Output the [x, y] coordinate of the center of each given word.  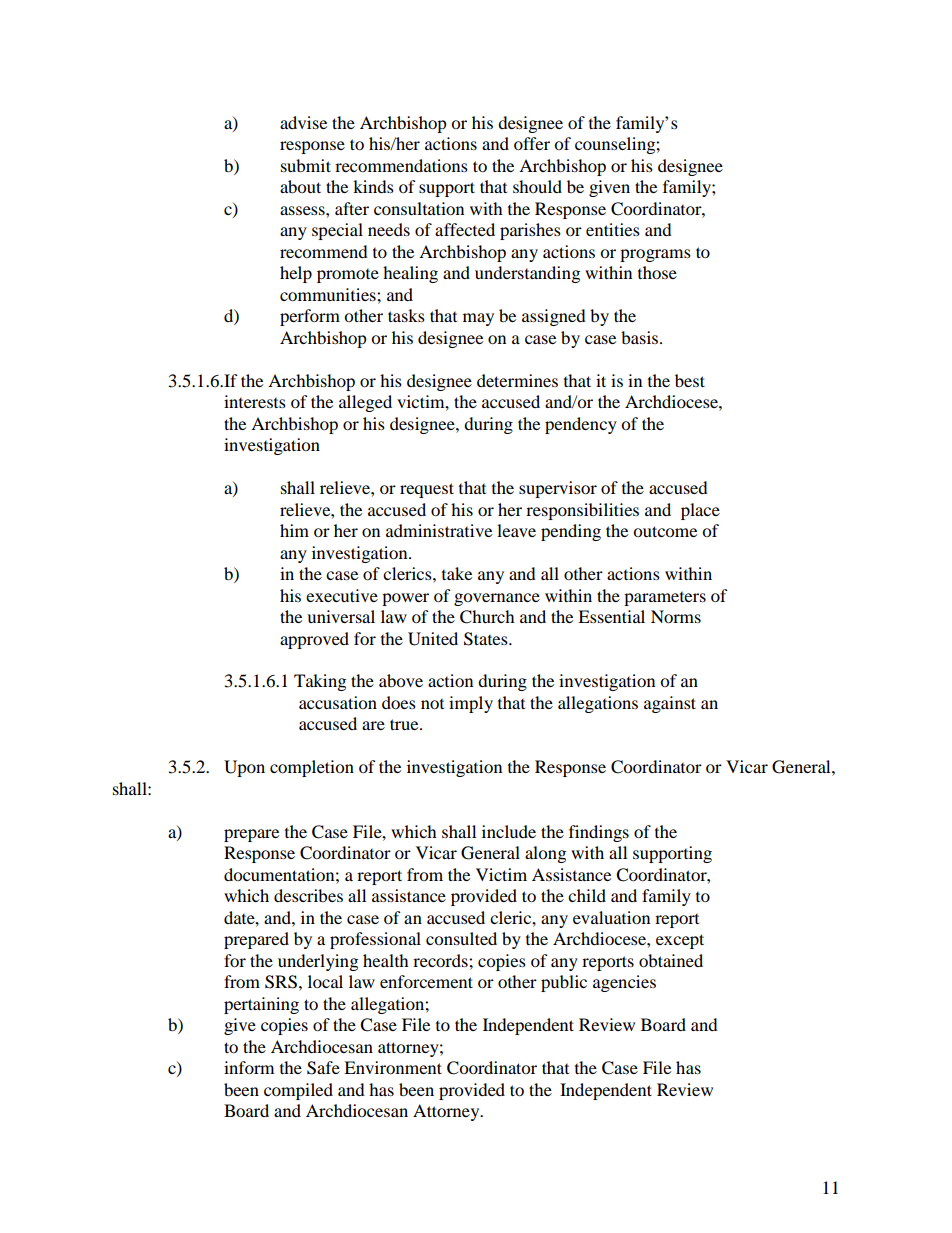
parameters [665, 599]
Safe [323, 1068]
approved [314, 640]
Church [487, 617]
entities [613, 229]
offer [532, 143]
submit [306, 165]
